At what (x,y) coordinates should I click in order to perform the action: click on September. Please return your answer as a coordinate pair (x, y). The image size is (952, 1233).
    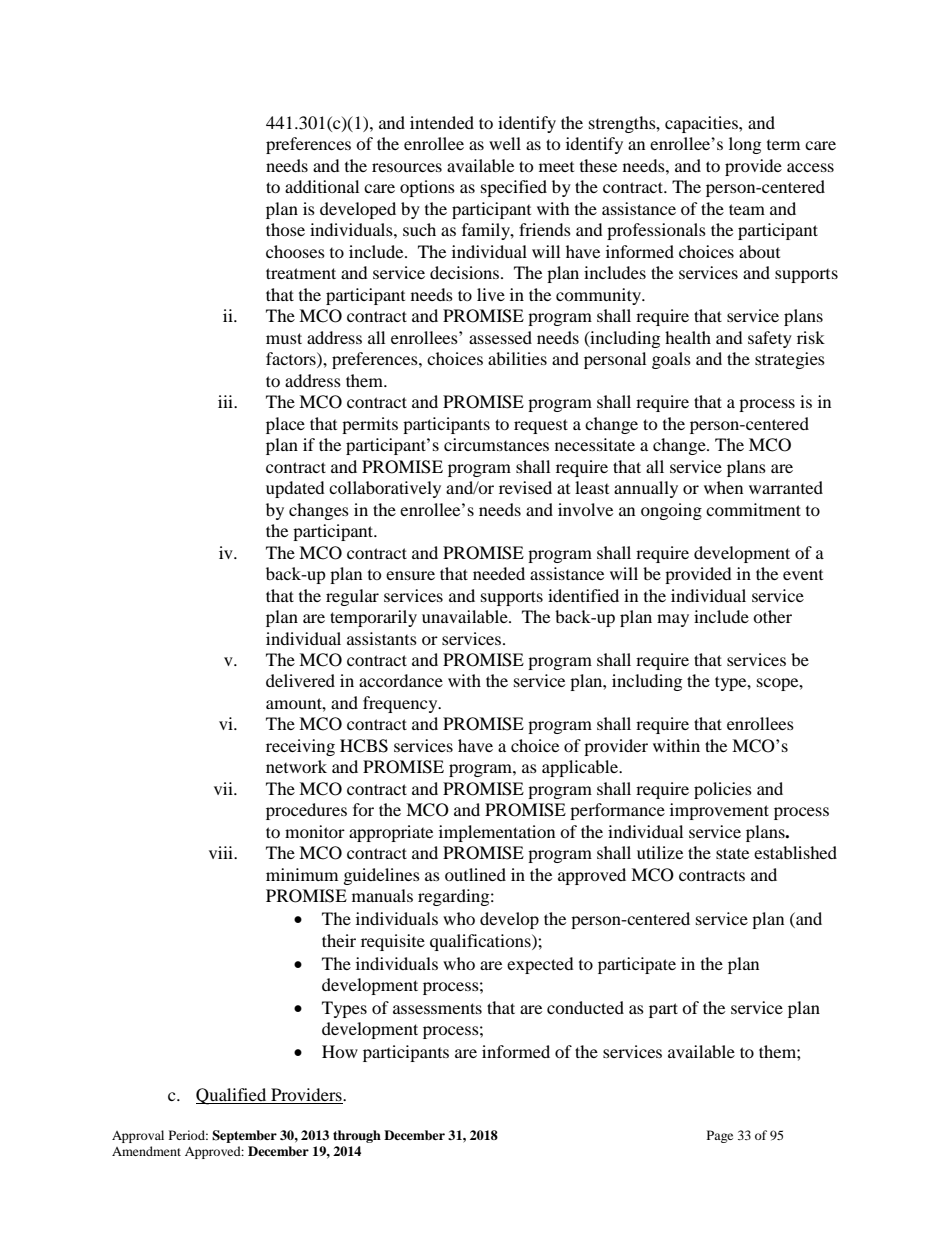
    Looking at the image, I should click on (244, 1136).
